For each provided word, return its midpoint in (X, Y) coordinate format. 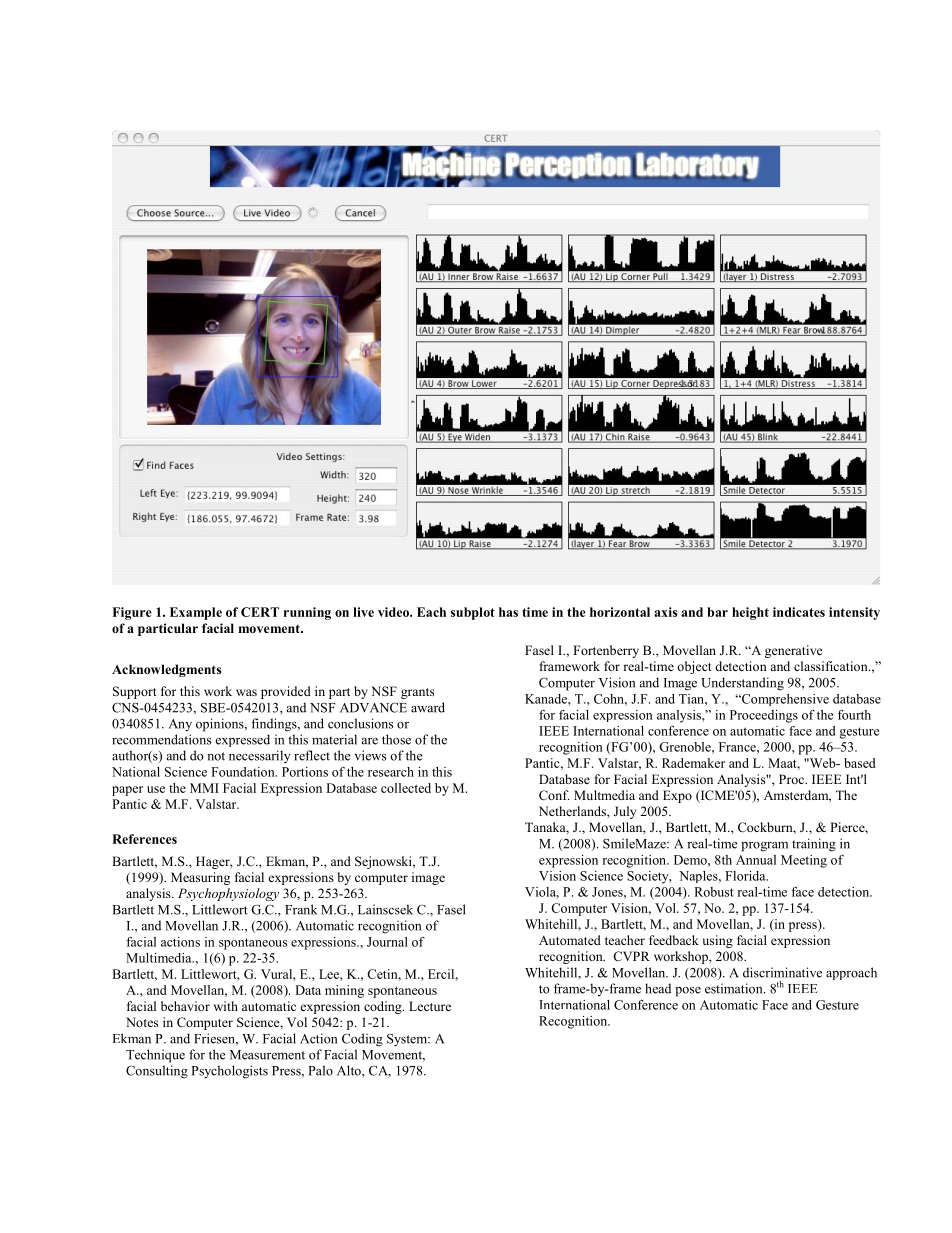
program (764, 847)
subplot (473, 613)
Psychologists (229, 1072)
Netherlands (573, 811)
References (144, 839)
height (750, 613)
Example (196, 613)
